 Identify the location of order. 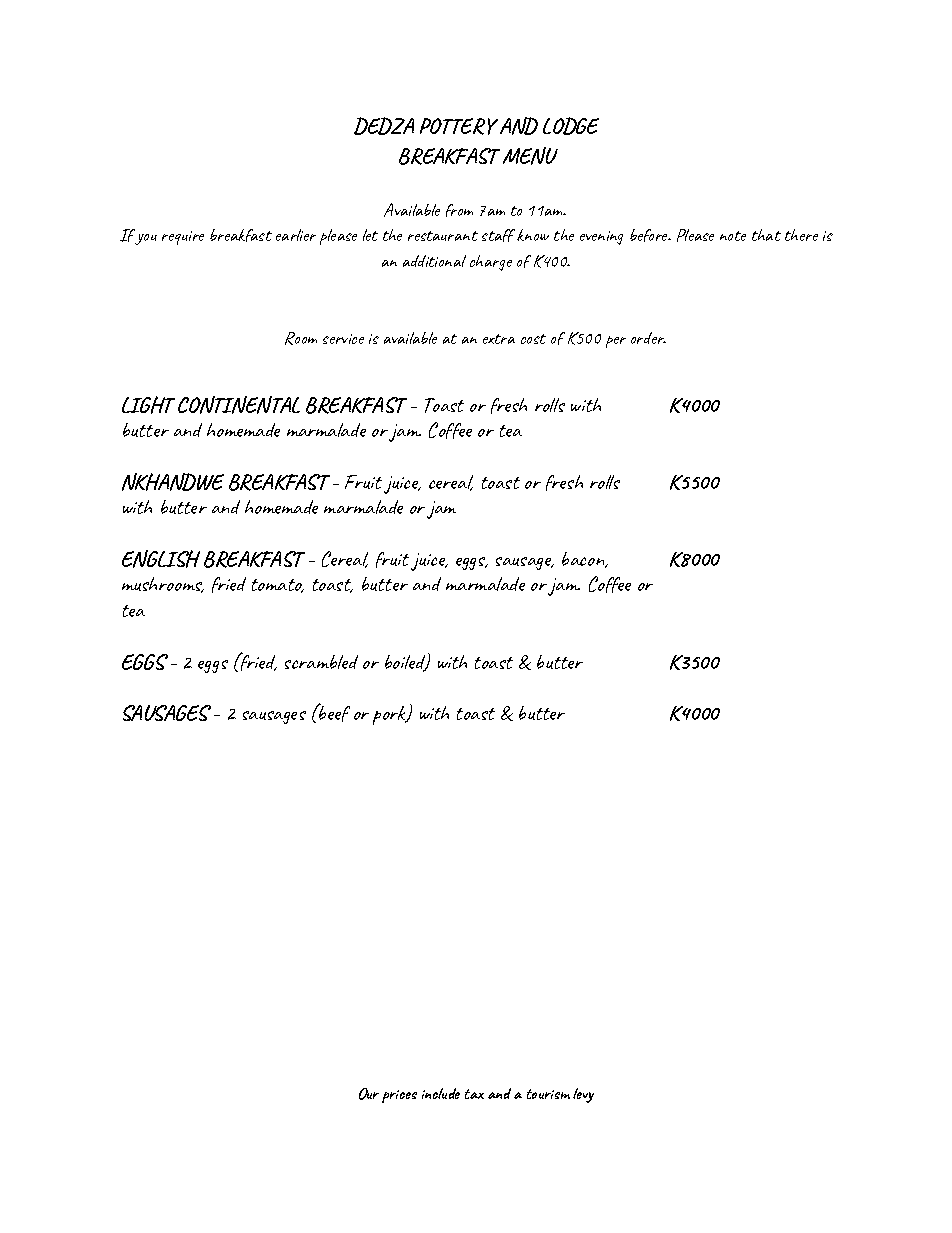
(648, 338).
